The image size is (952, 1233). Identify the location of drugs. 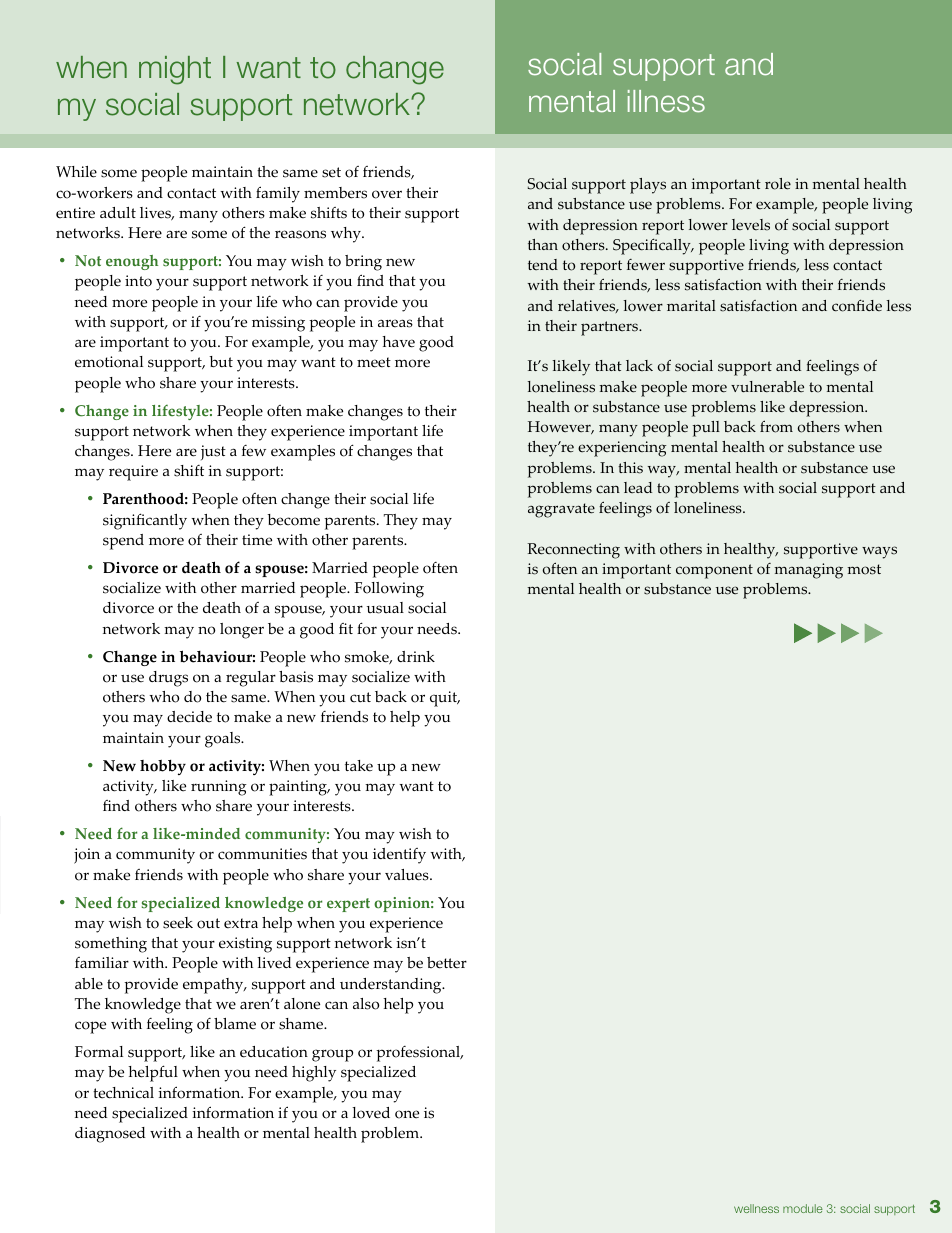
(168, 679).
